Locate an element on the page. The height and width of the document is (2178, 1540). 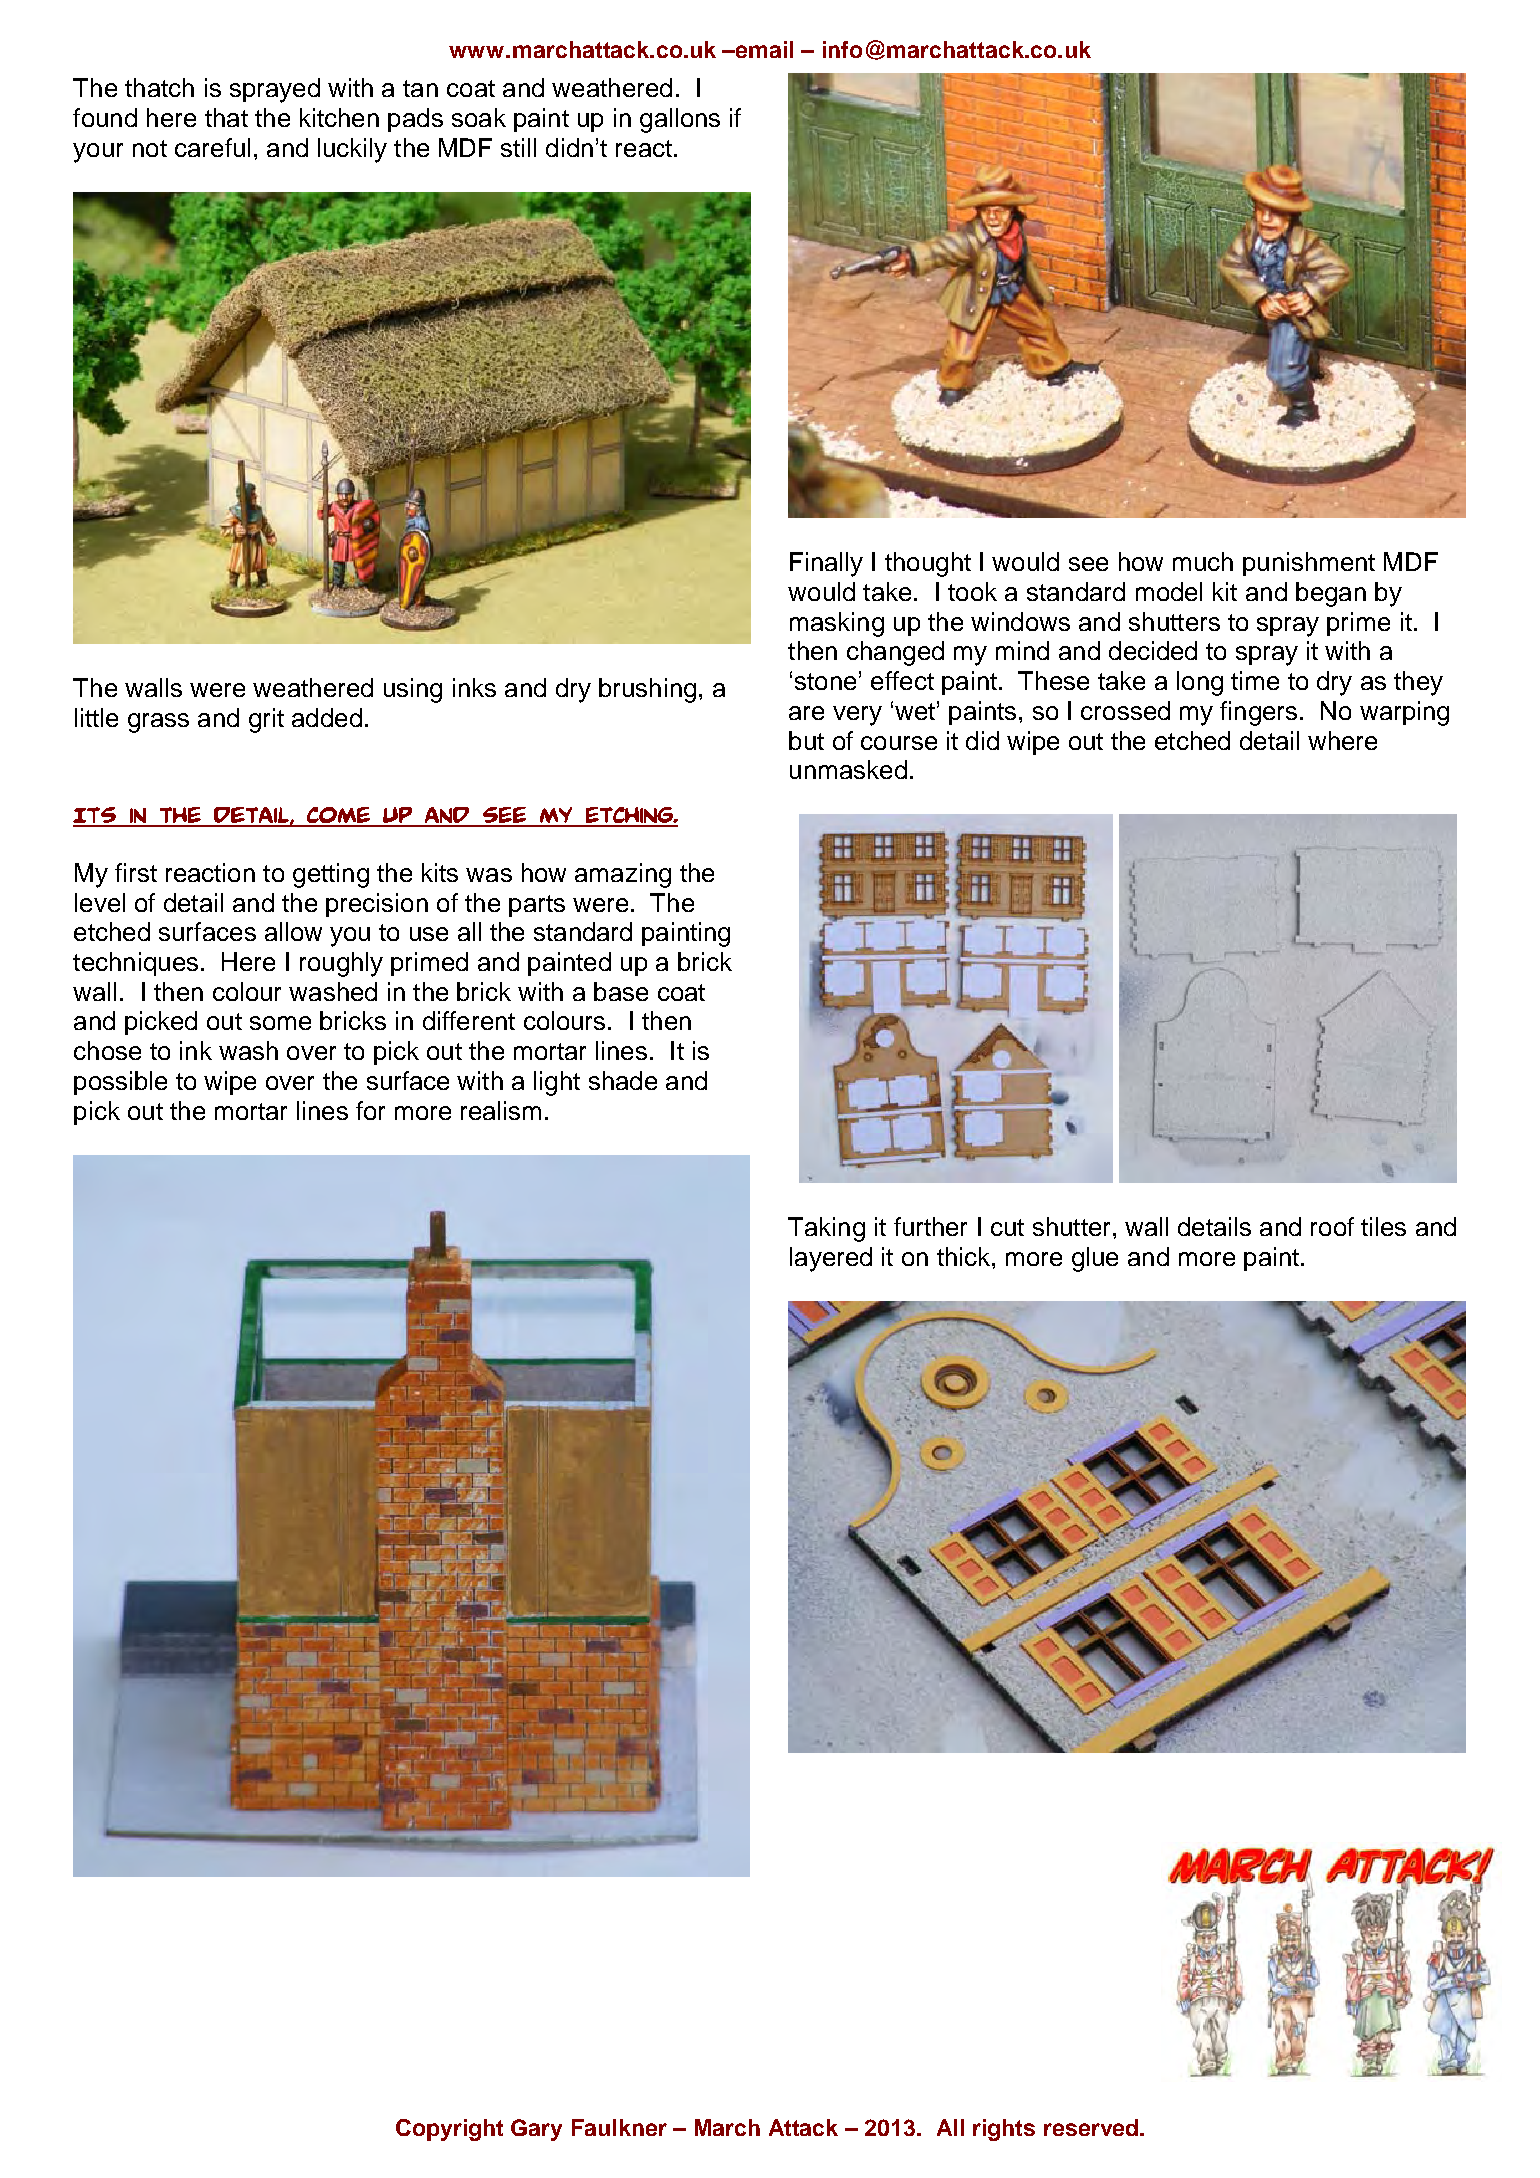
careful is located at coordinates (212, 147).
